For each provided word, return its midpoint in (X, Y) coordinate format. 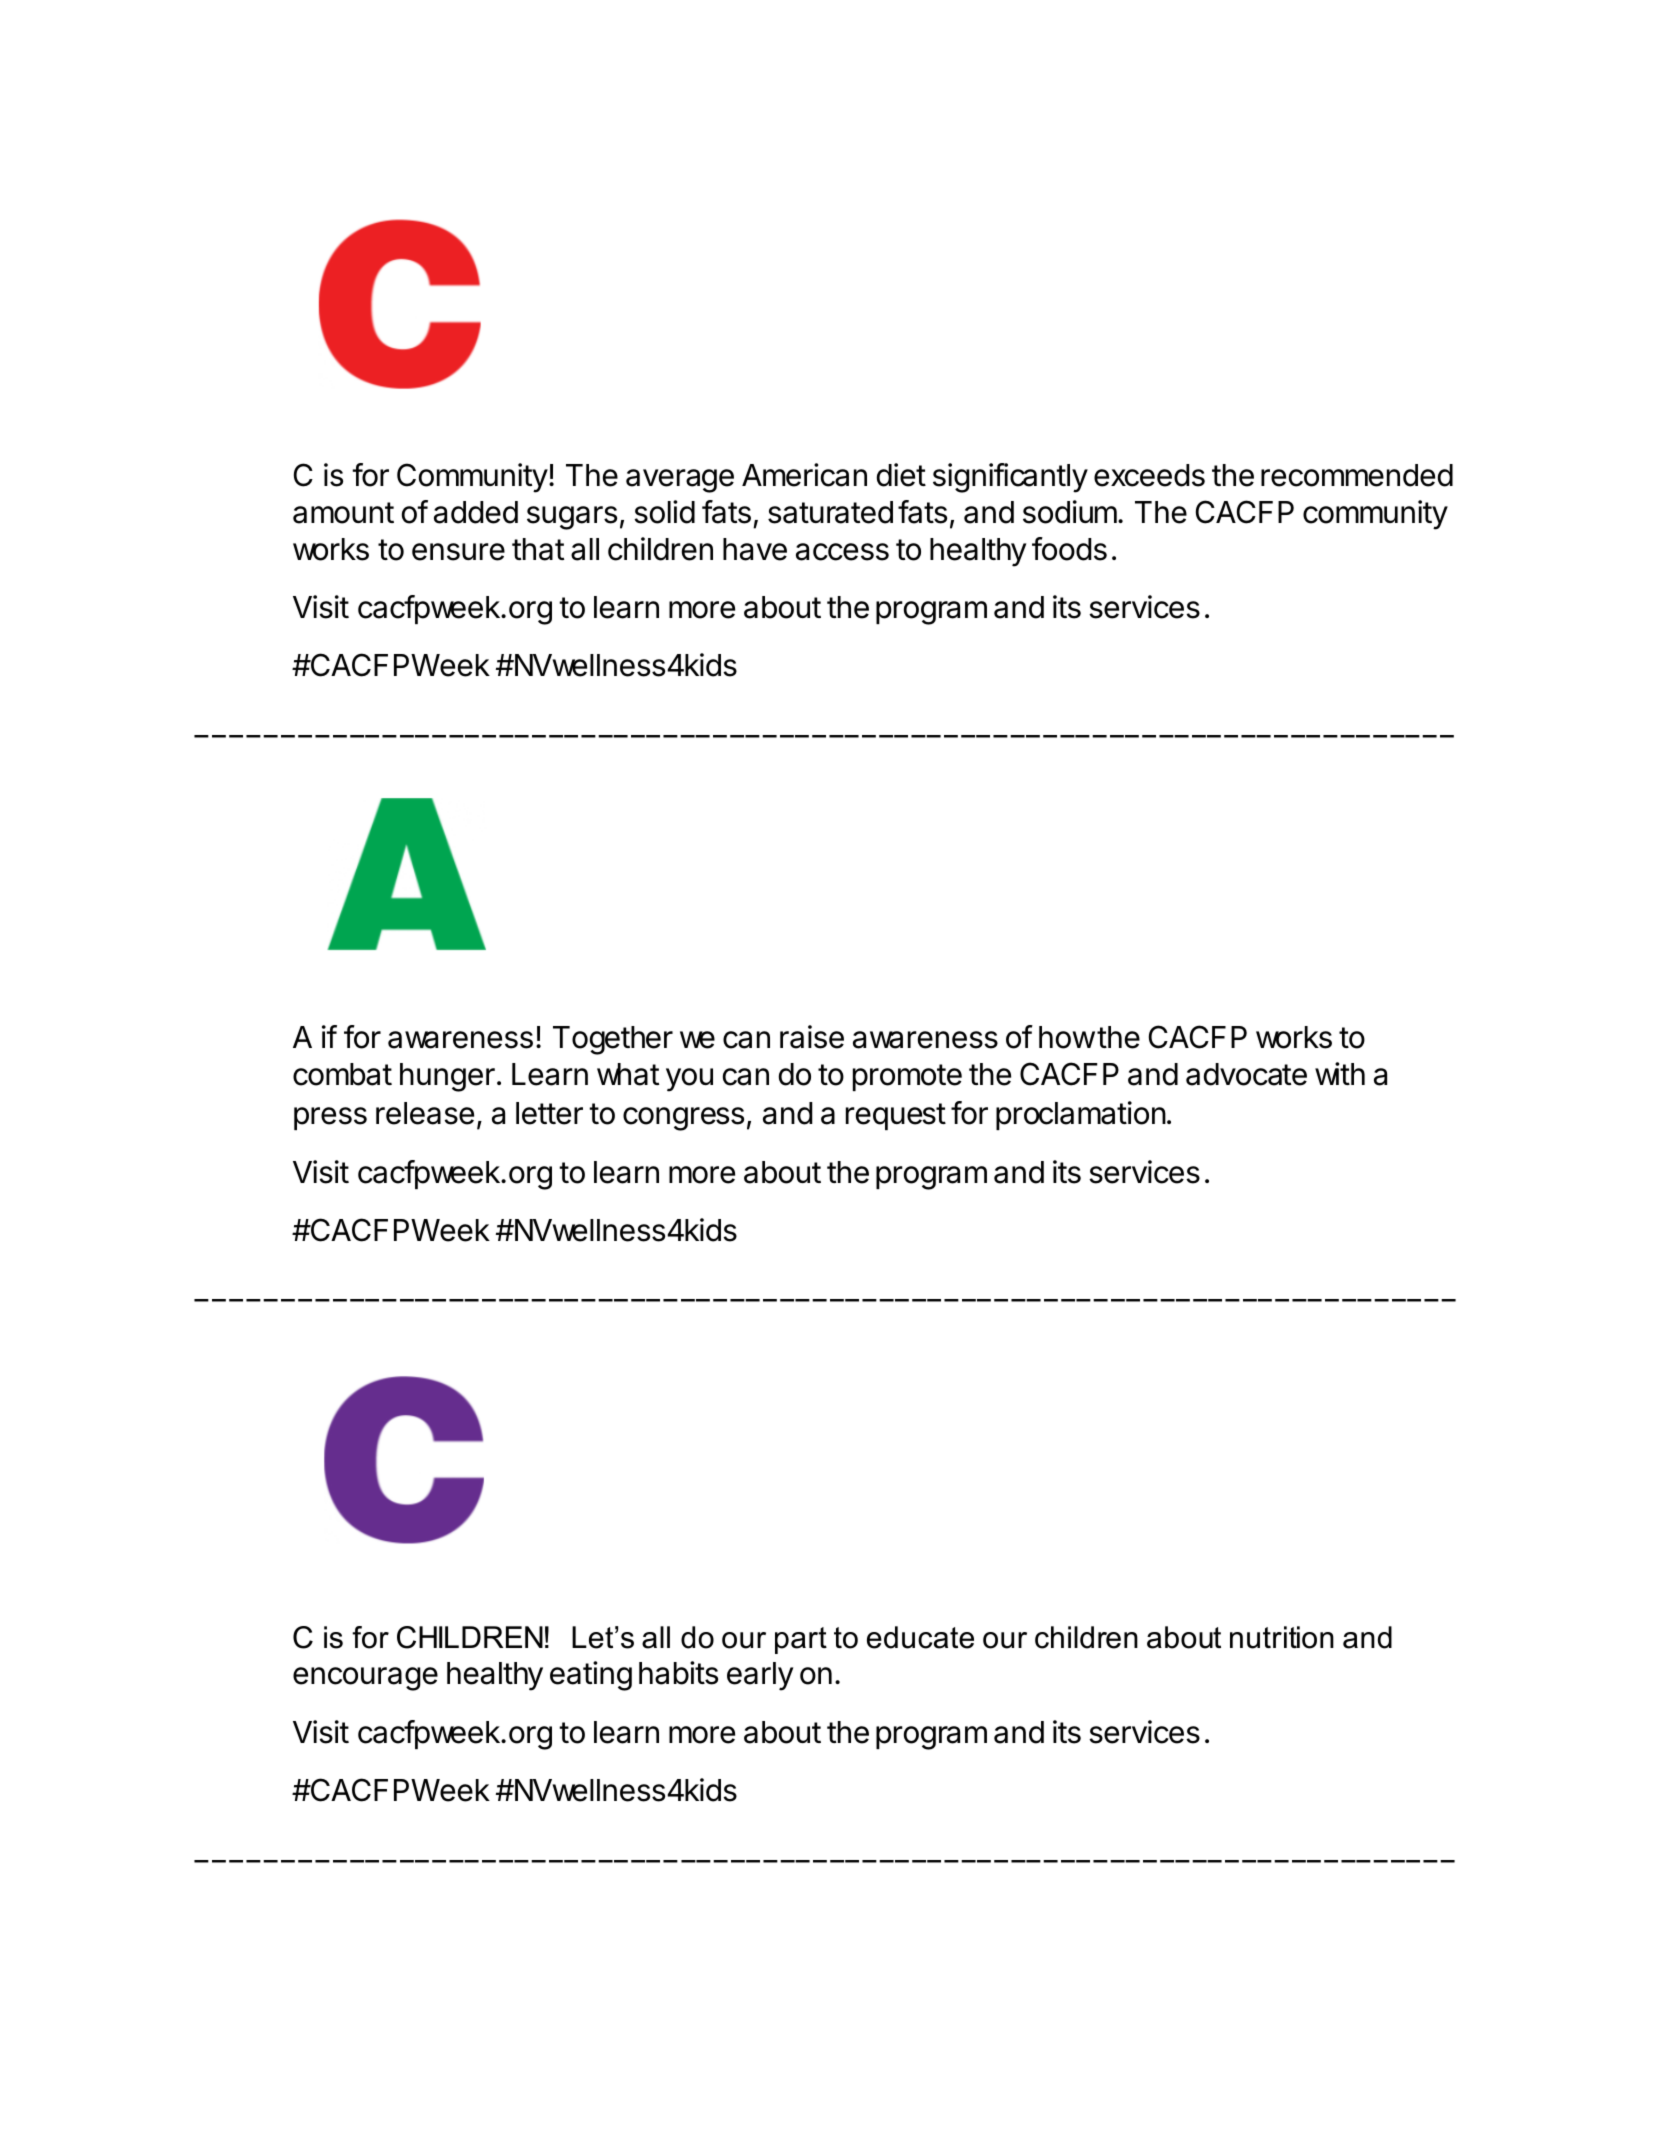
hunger (447, 1077)
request (896, 1116)
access (842, 552)
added (476, 512)
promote (907, 1077)
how (1067, 1037)
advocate (1246, 1074)
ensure (458, 552)
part (801, 1640)
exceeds (1149, 475)
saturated (830, 512)
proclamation (1081, 1115)
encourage (365, 1679)
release (425, 1113)
